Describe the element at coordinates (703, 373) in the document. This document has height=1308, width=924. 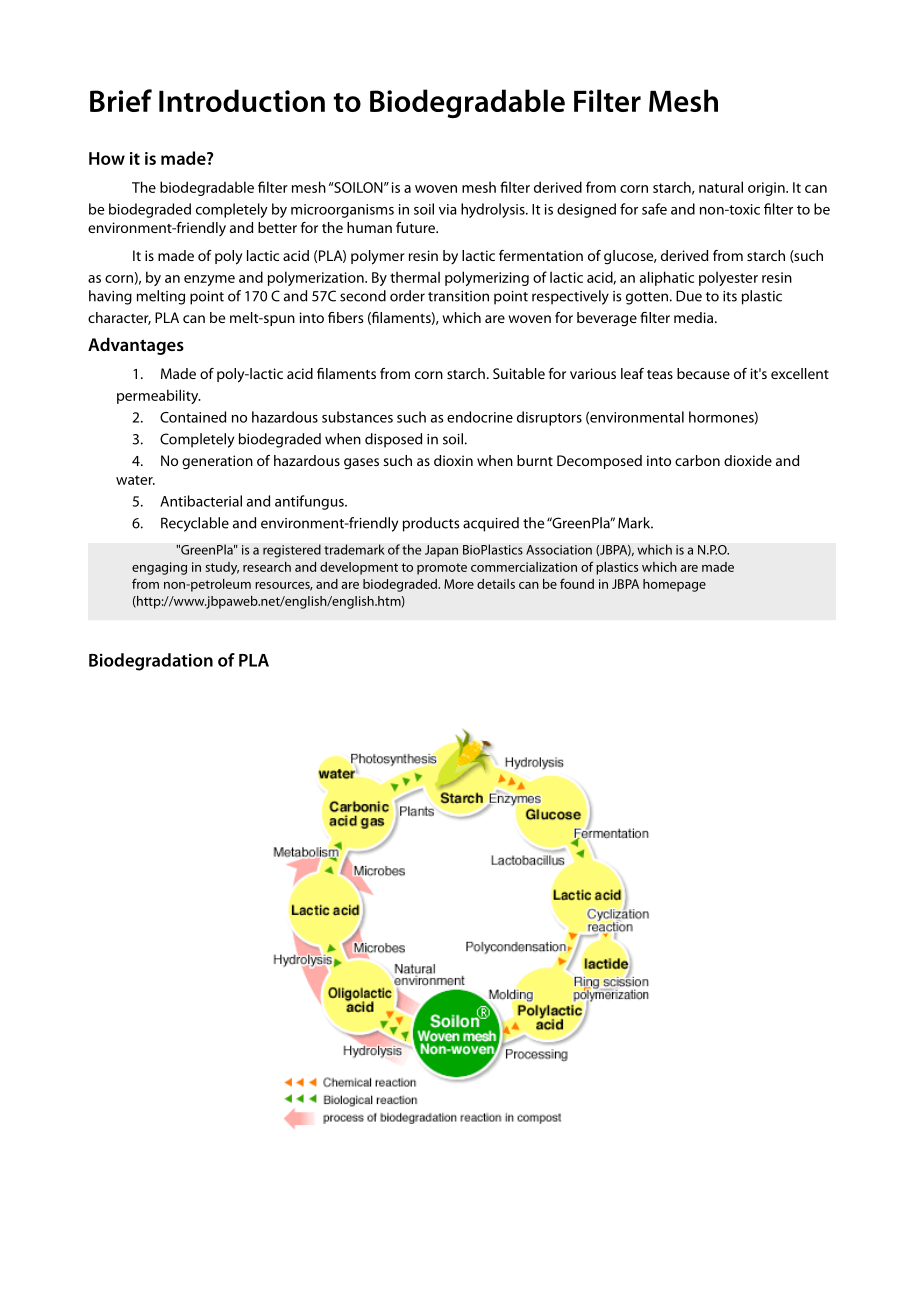
I see `because` at that location.
